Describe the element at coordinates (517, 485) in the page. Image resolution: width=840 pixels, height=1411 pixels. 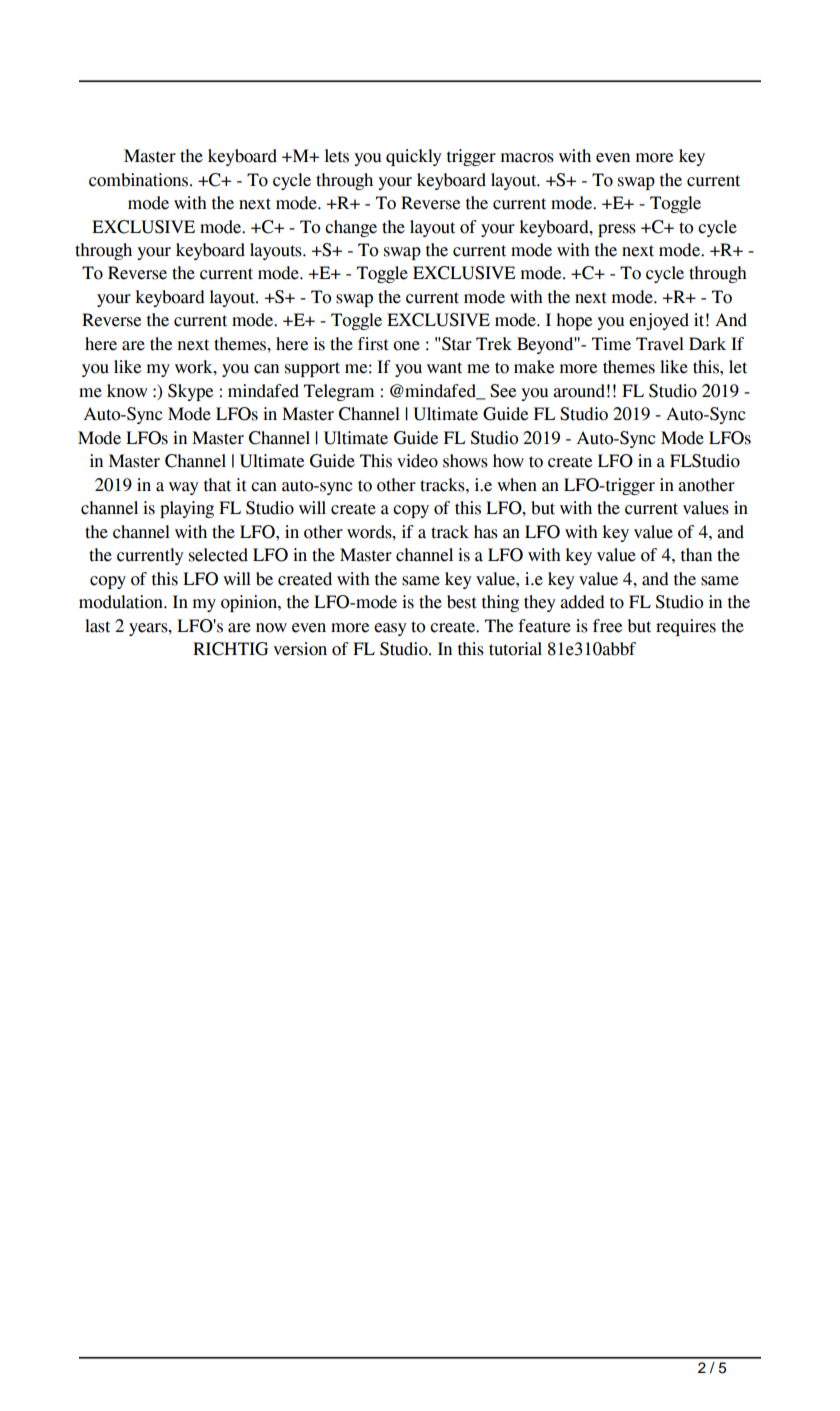
I see `when` at that location.
